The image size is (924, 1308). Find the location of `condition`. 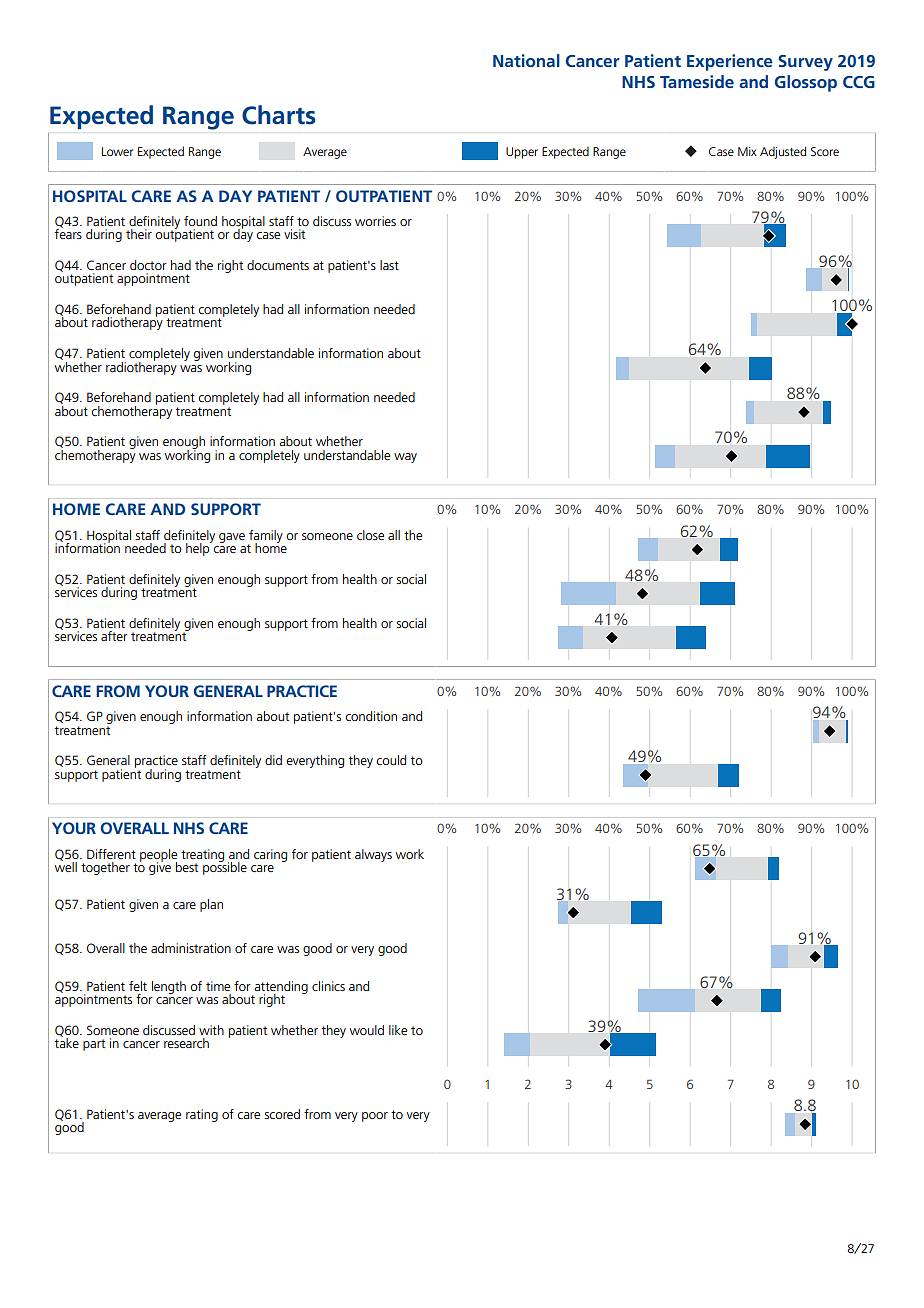

condition is located at coordinates (371, 716).
